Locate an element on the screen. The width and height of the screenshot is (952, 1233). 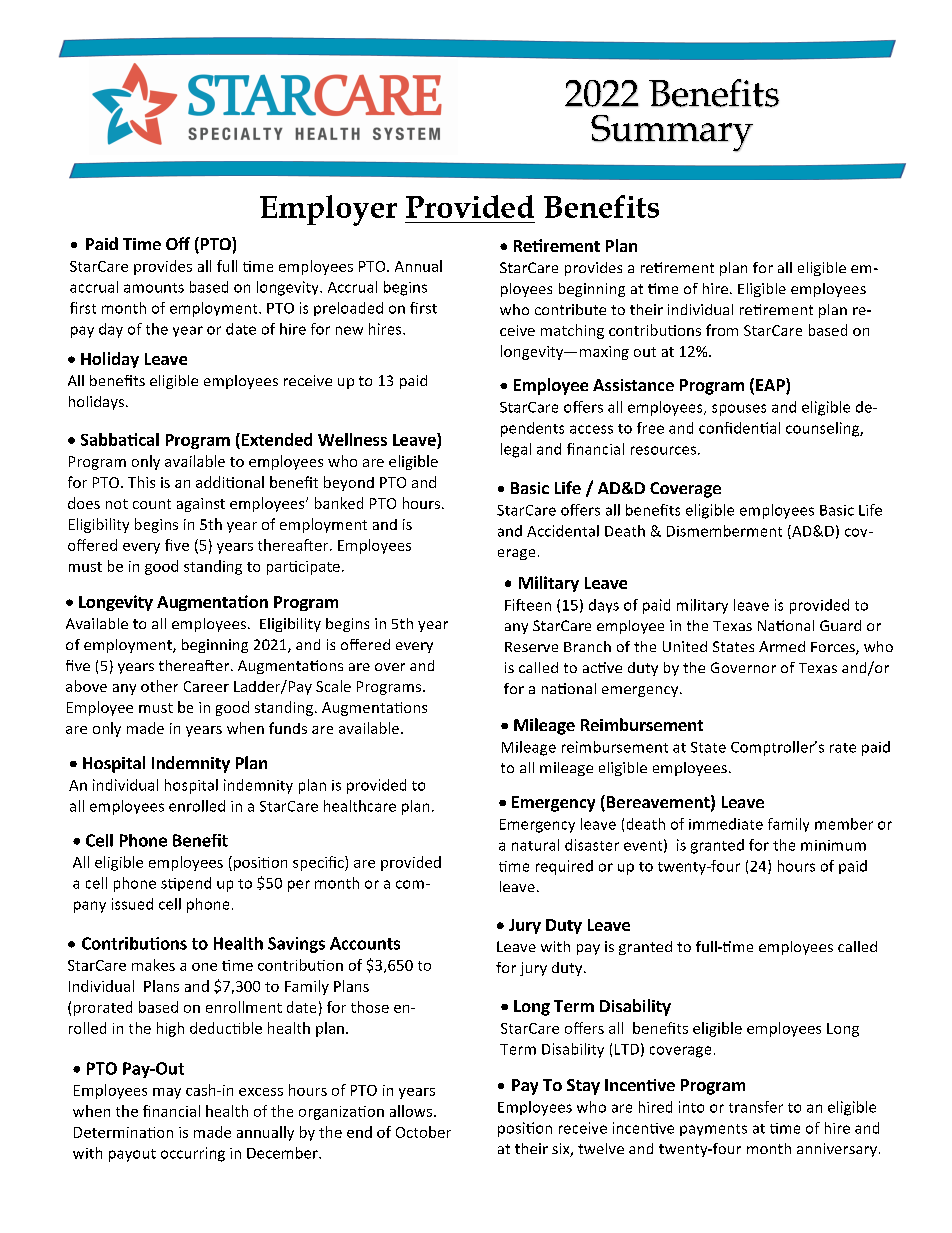
may is located at coordinates (167, 1093).
